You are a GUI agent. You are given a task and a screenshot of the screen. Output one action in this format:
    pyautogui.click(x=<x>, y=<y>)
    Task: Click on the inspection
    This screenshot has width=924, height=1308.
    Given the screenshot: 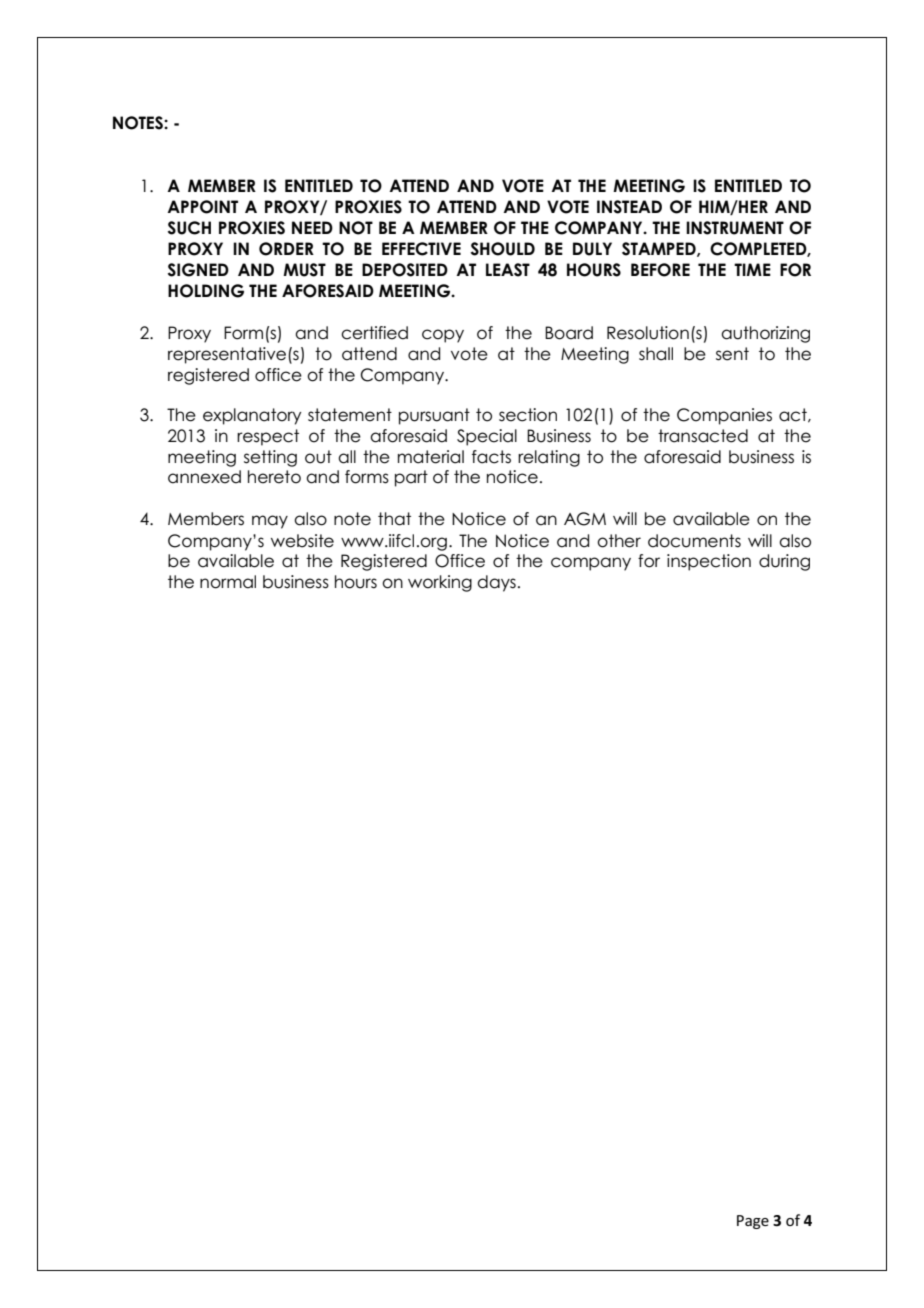 What is the action you would take?
    pyautogui.click(x=709, y=562)
